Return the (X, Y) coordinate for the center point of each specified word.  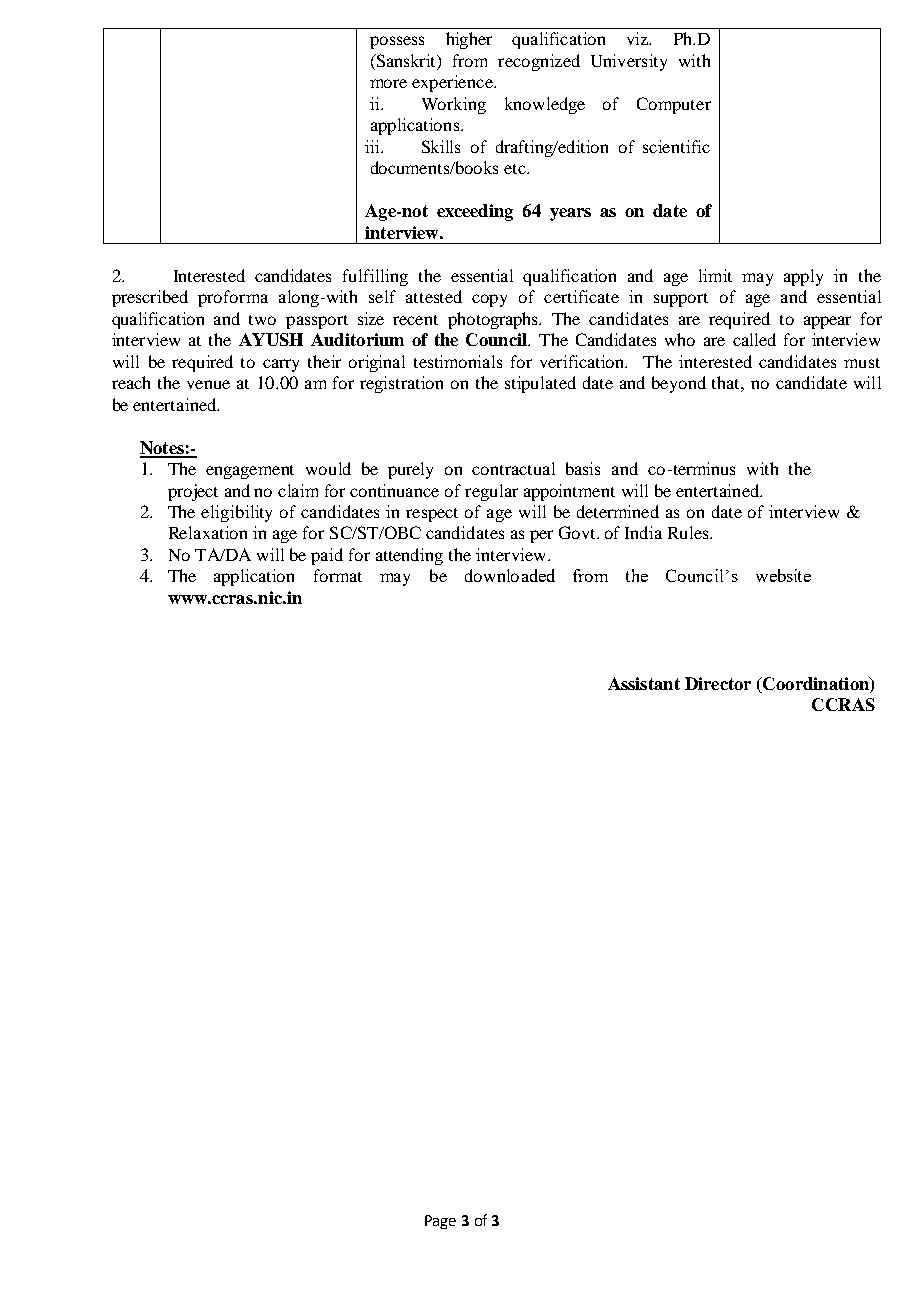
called (754, 339)
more (388, 83)
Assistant (644, 683)
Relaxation (208, 532)
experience (453, 83)
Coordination (816, 683)
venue (208, 384)
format (338, 575)
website (783, 575)
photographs (494, 320)
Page (440, 1222)
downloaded (510, 575)
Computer (674, 105)
